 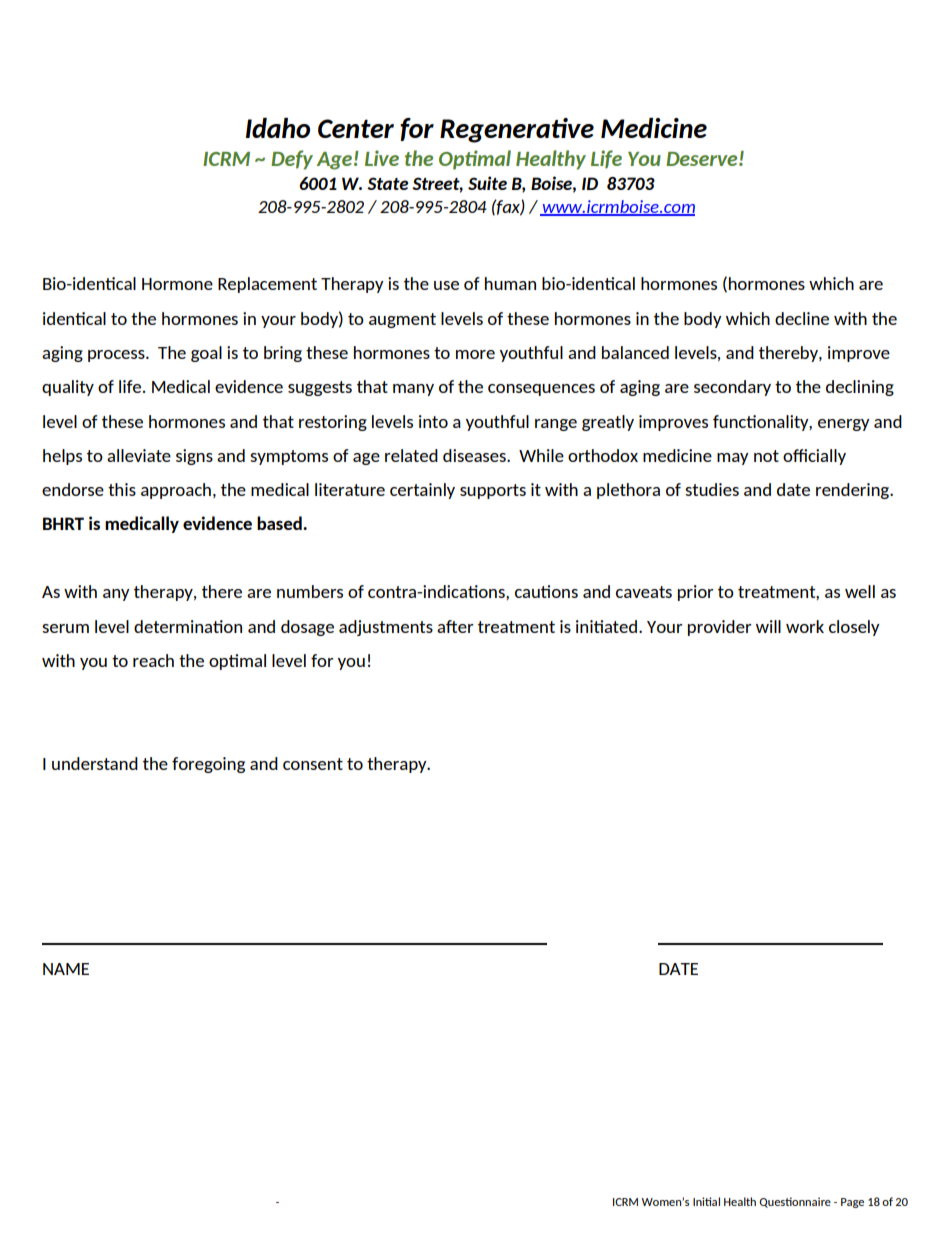 What do you see at coordinates (706, 1201) in the screenshot?
I see `Initial` at bounding box center [706, 1201].
